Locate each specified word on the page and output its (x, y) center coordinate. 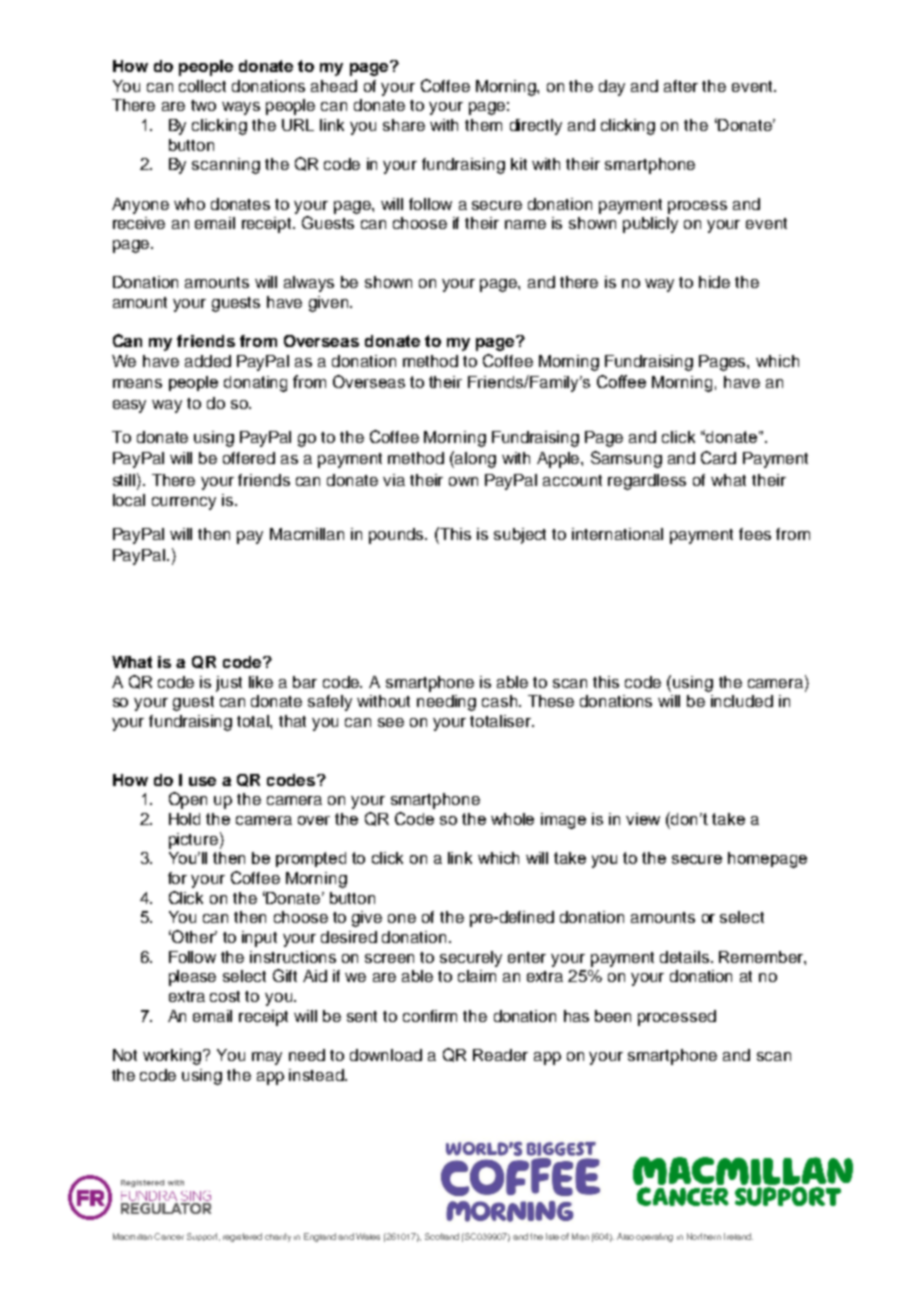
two (203, 105)
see (391, 722)
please (192, 978)
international (617, 534)
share (404, 125)
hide (714, 282)
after (681, 86)
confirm (430, 1016)
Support (203, 1237)
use (202, 781)
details (684, 957)
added (208, 361)
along (475, 460)
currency (184, 503)
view (643, 819)
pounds (398, 536)
